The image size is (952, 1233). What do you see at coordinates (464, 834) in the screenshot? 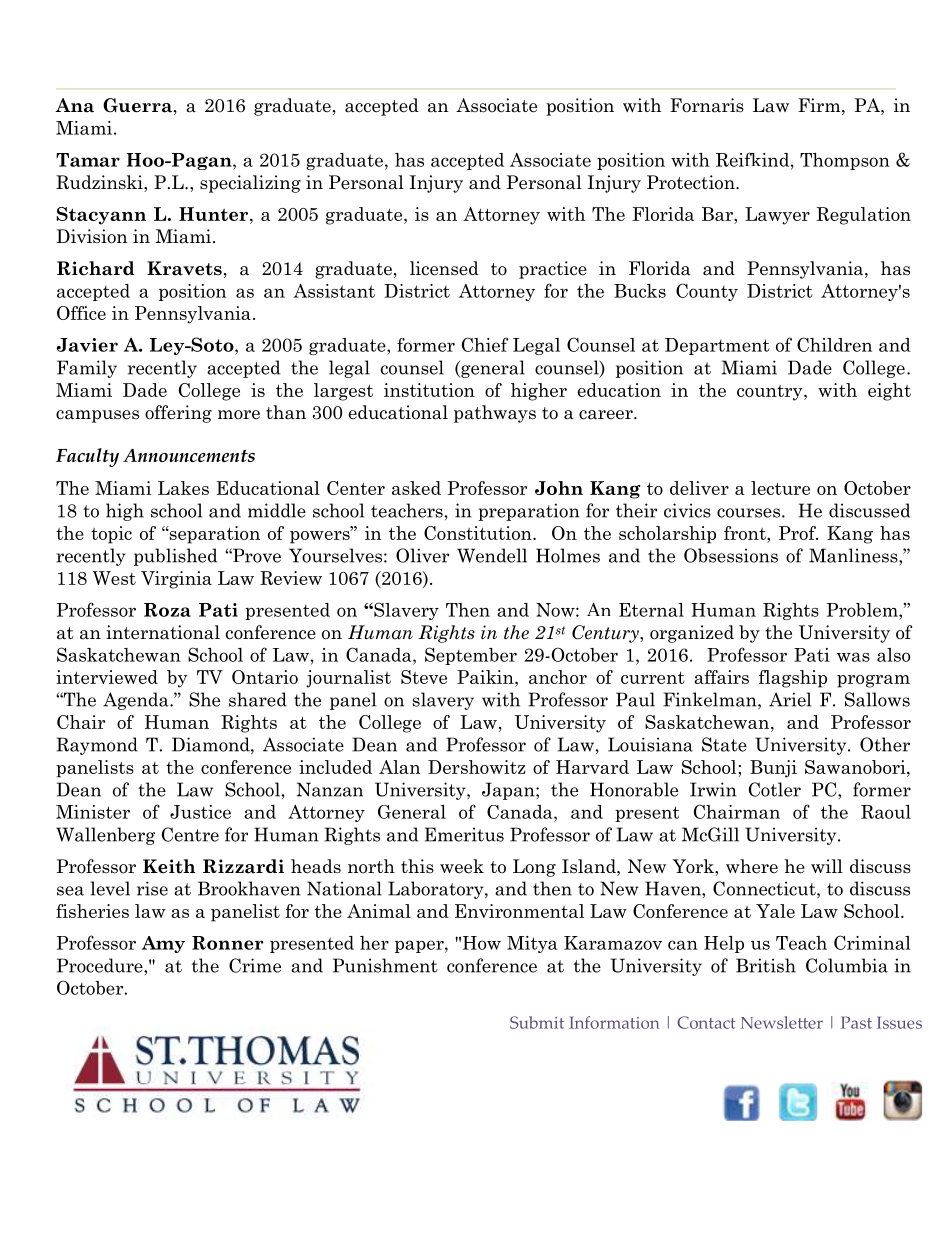
I see `Emeritus` at bounding box center [464, 834].
